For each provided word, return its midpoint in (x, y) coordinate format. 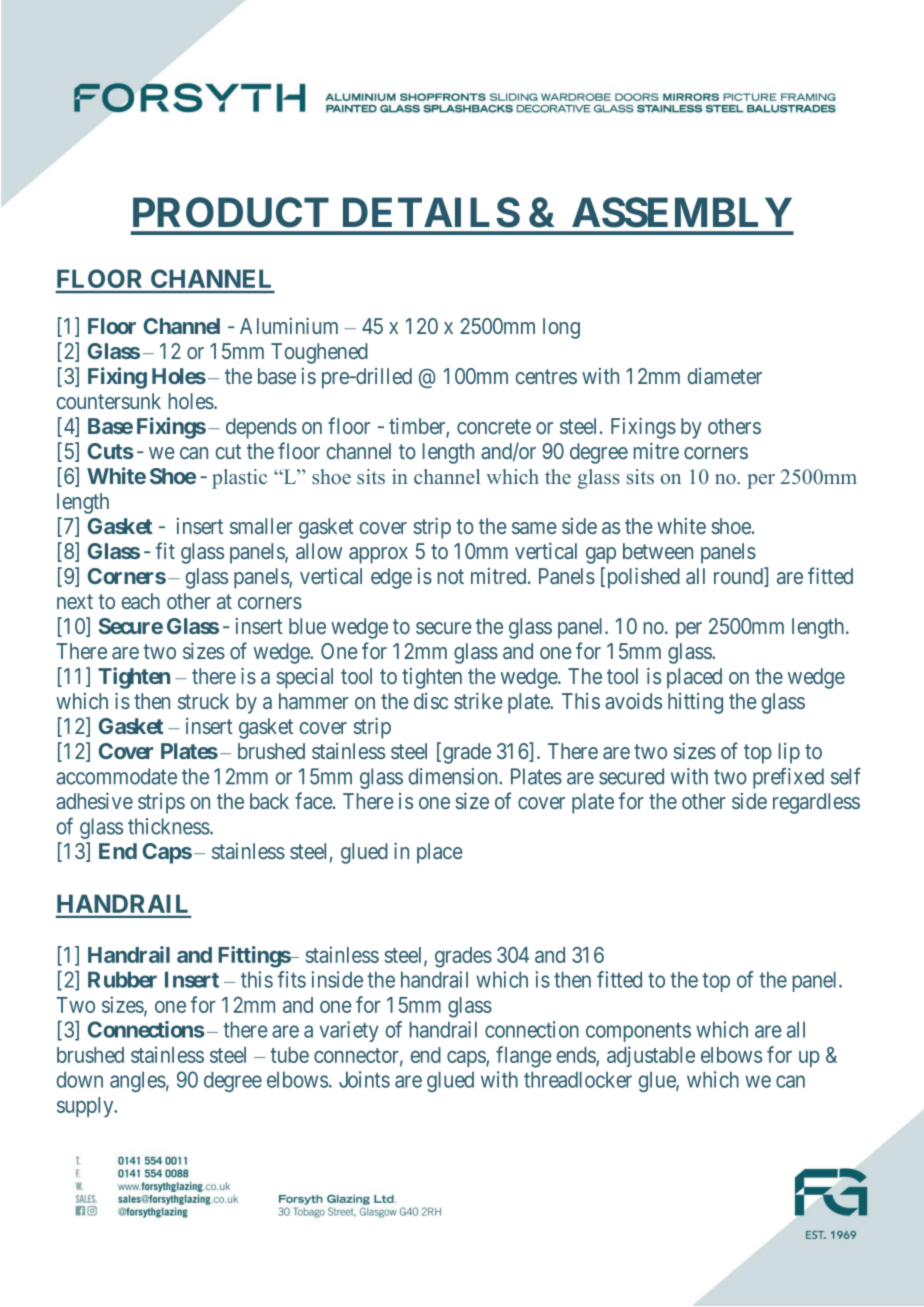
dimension (454, 776)
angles (138, 1081)
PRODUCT (231, 212)
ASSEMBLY (682, 212)
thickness (169, 826)
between (658, 551)
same (534, 528)
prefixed (788, 778)
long (561, 328)
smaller (261, 526)
